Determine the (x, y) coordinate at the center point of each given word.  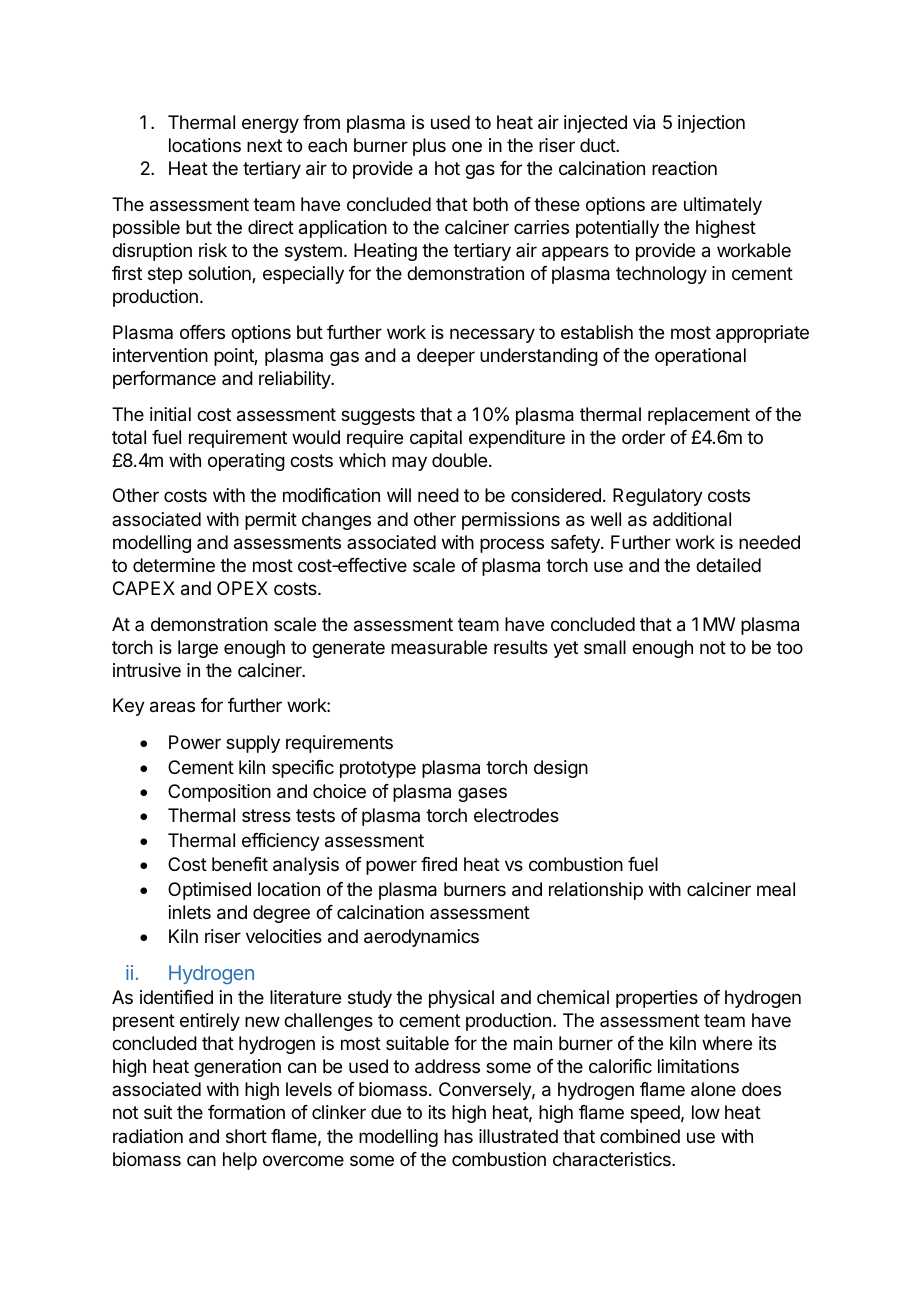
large (198, 649)
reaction (684, 168)
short (246, 1136)
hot (447, 168)
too (789, 647)
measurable (439, 647)
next (264, 145)
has (458, 1136)
